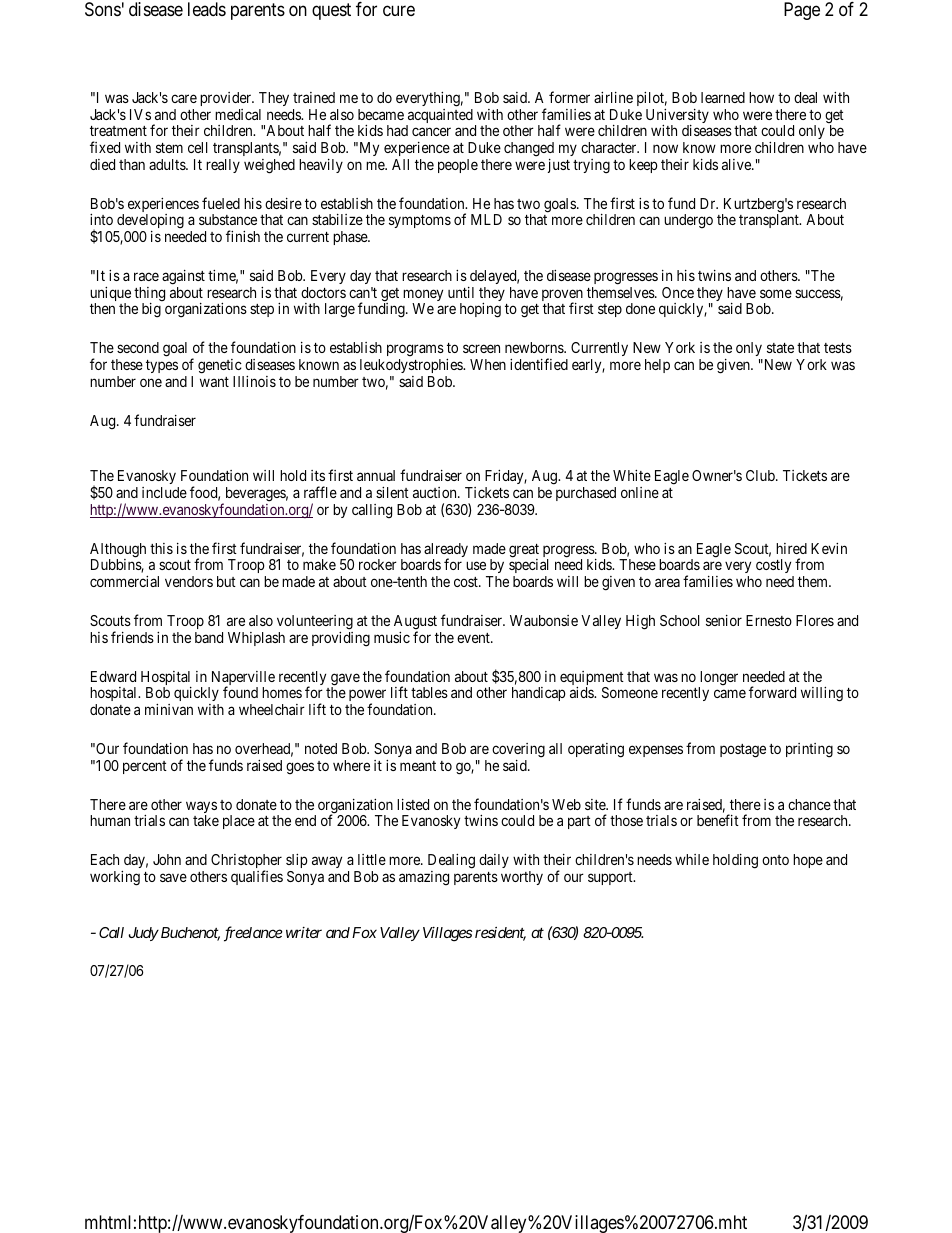  What do you see at coordinates (500, 934) in the image?
I see `resident` at bounding box center [500, 934].
